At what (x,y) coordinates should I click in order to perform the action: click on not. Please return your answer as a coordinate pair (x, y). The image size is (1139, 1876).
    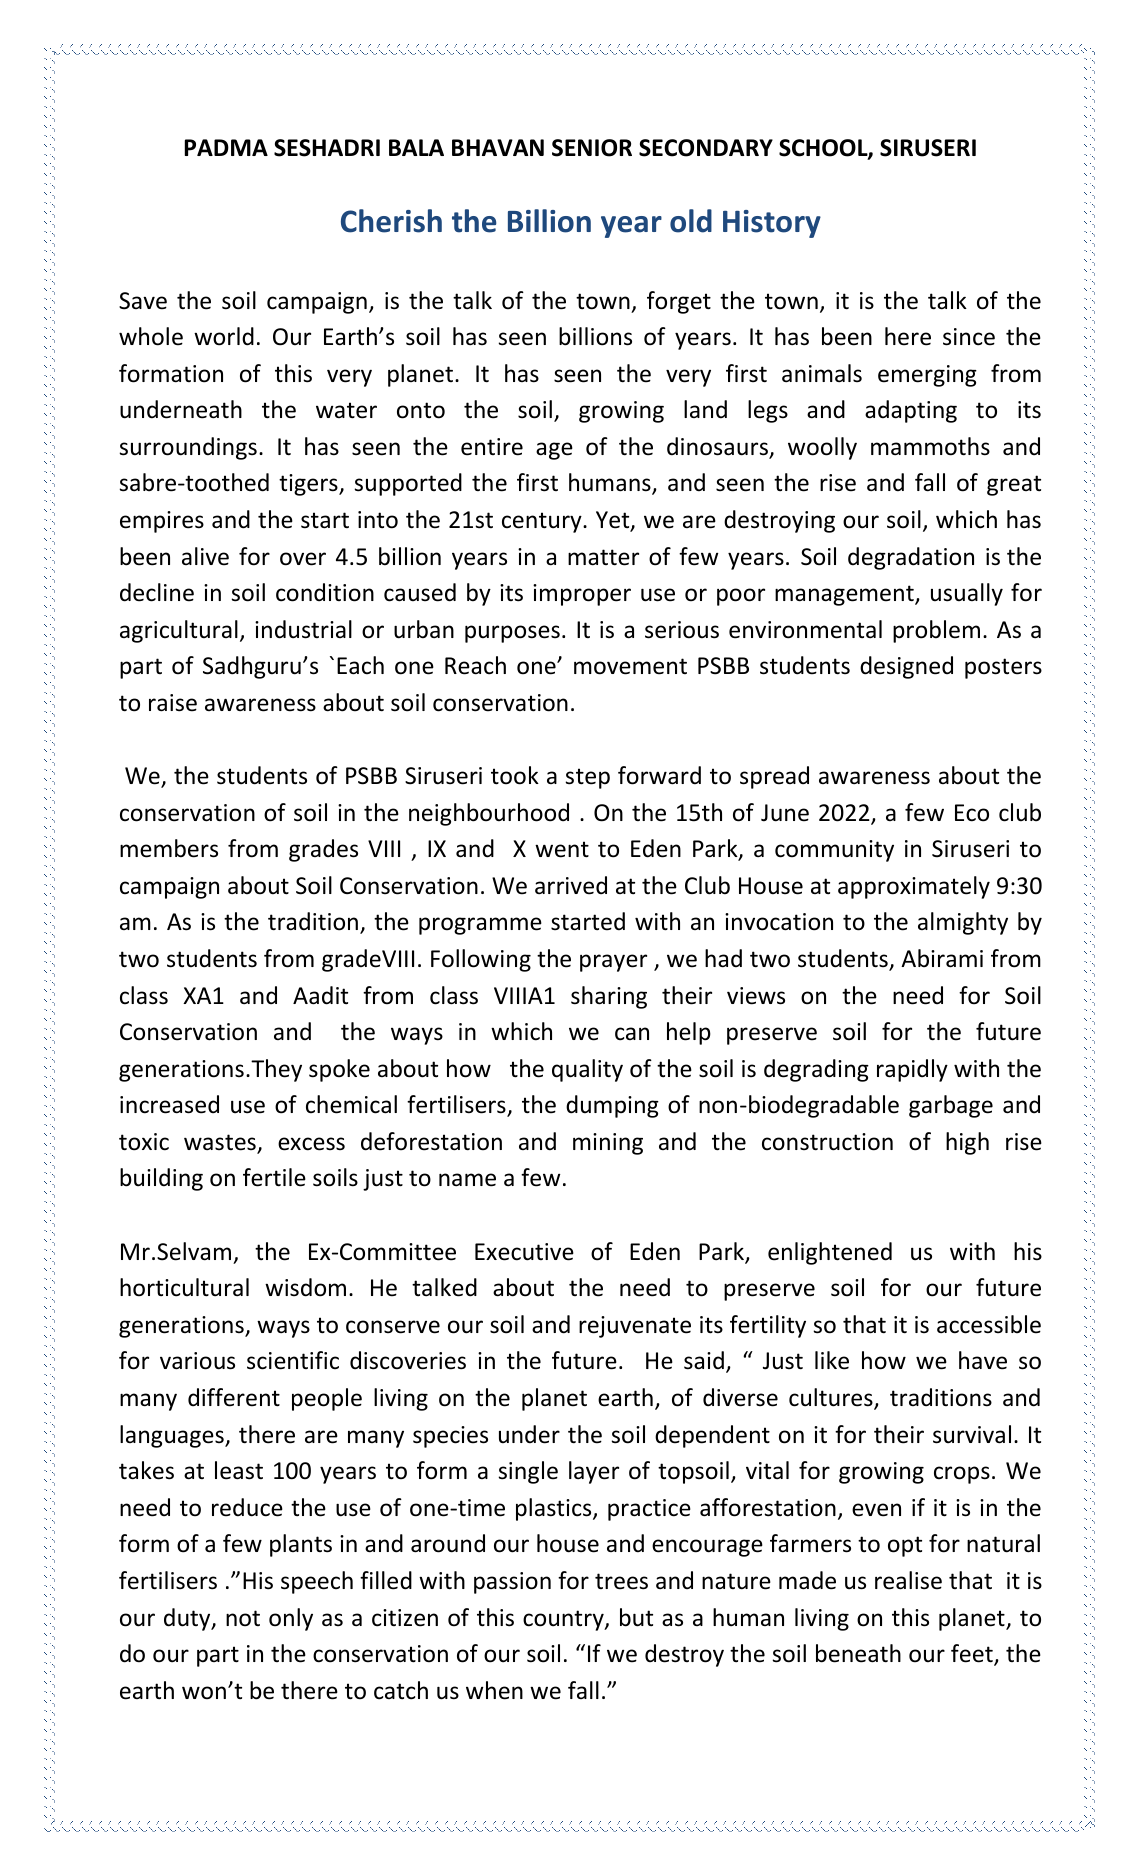
    Looking at the image, I should click on (243, 1618).
